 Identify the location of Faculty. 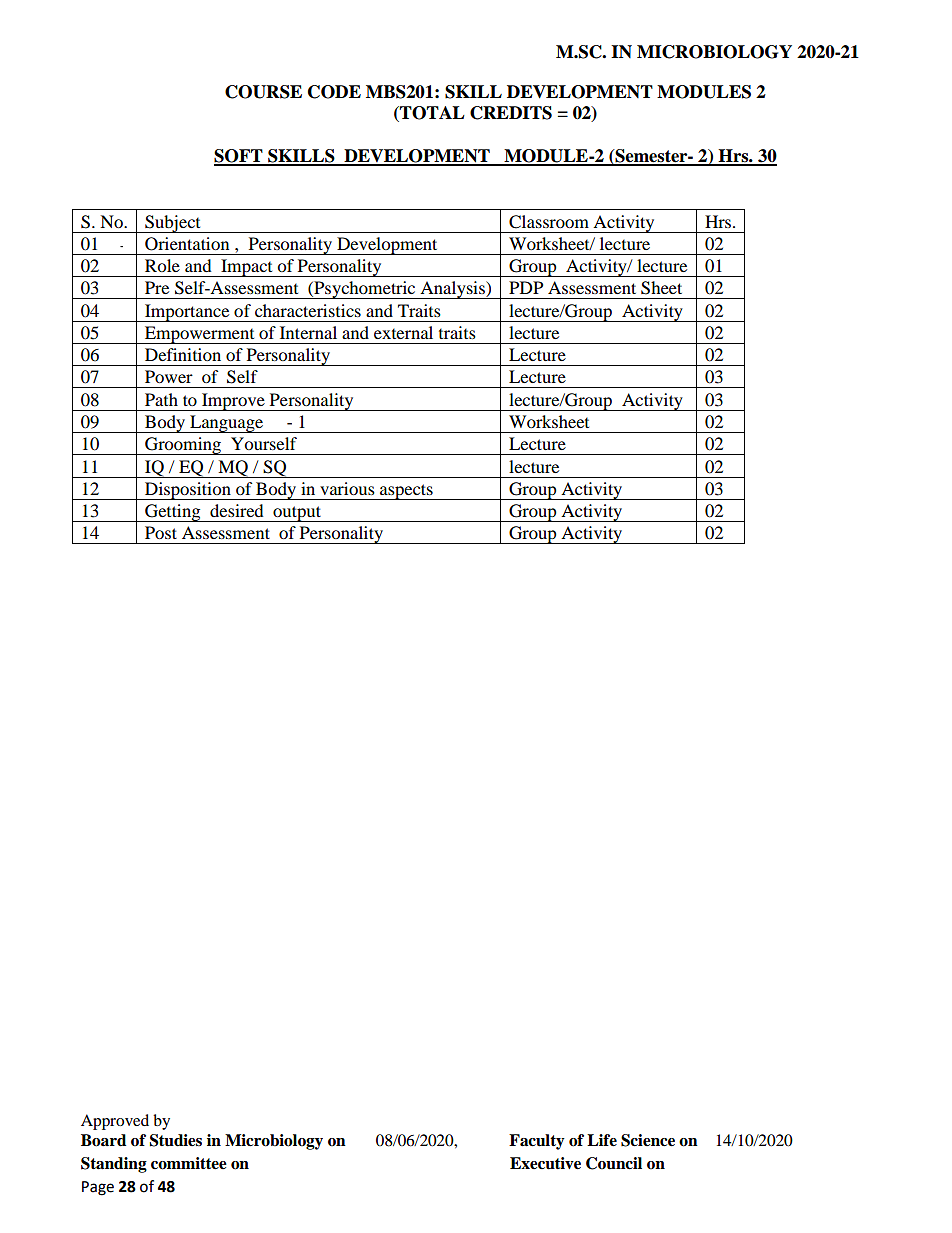
(537, 1142).
